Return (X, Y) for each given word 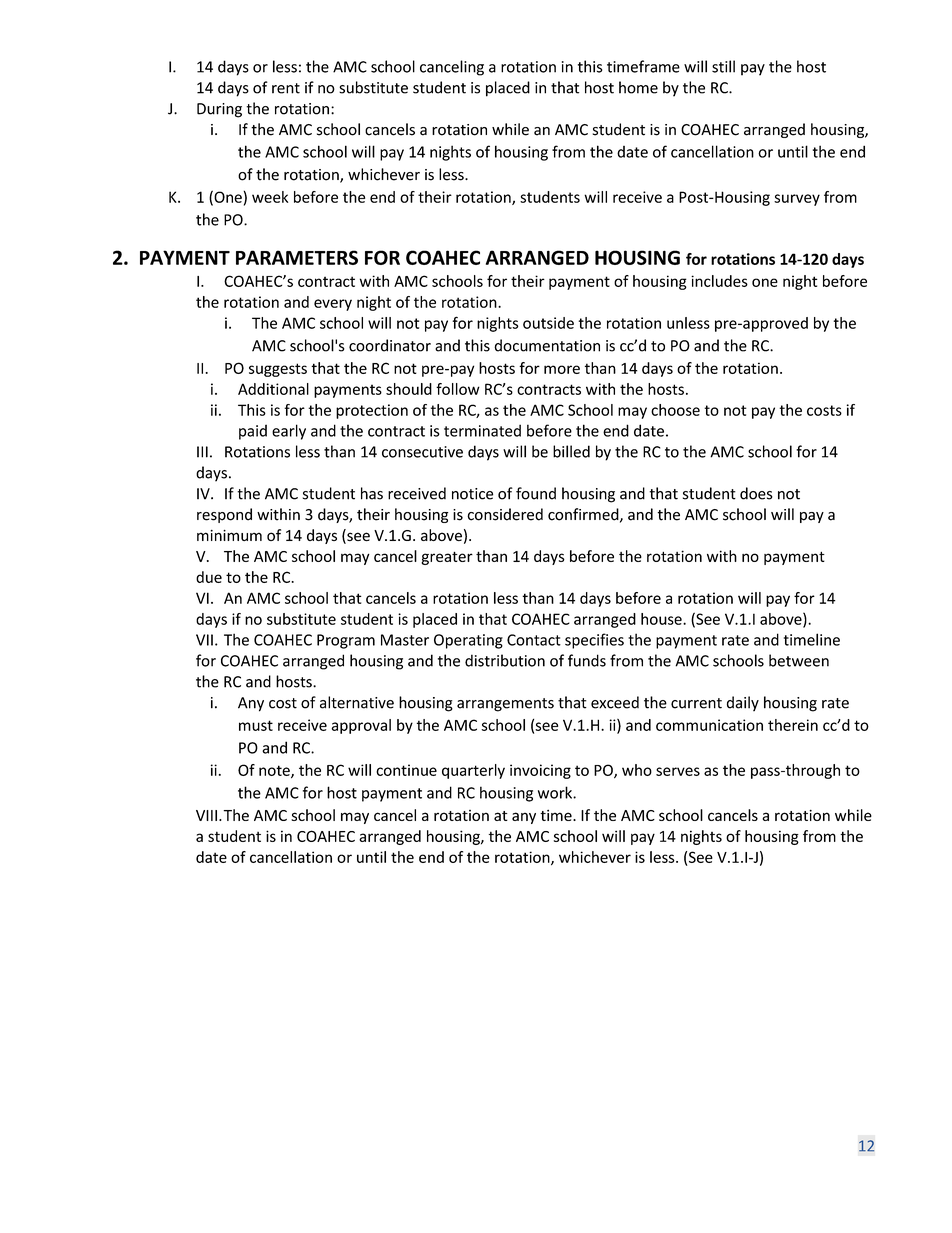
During (219, 110)
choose (675, 410)
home (638, 87)
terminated (482, 430)
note (275, 771)
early (289, 432)
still (723, 66)
